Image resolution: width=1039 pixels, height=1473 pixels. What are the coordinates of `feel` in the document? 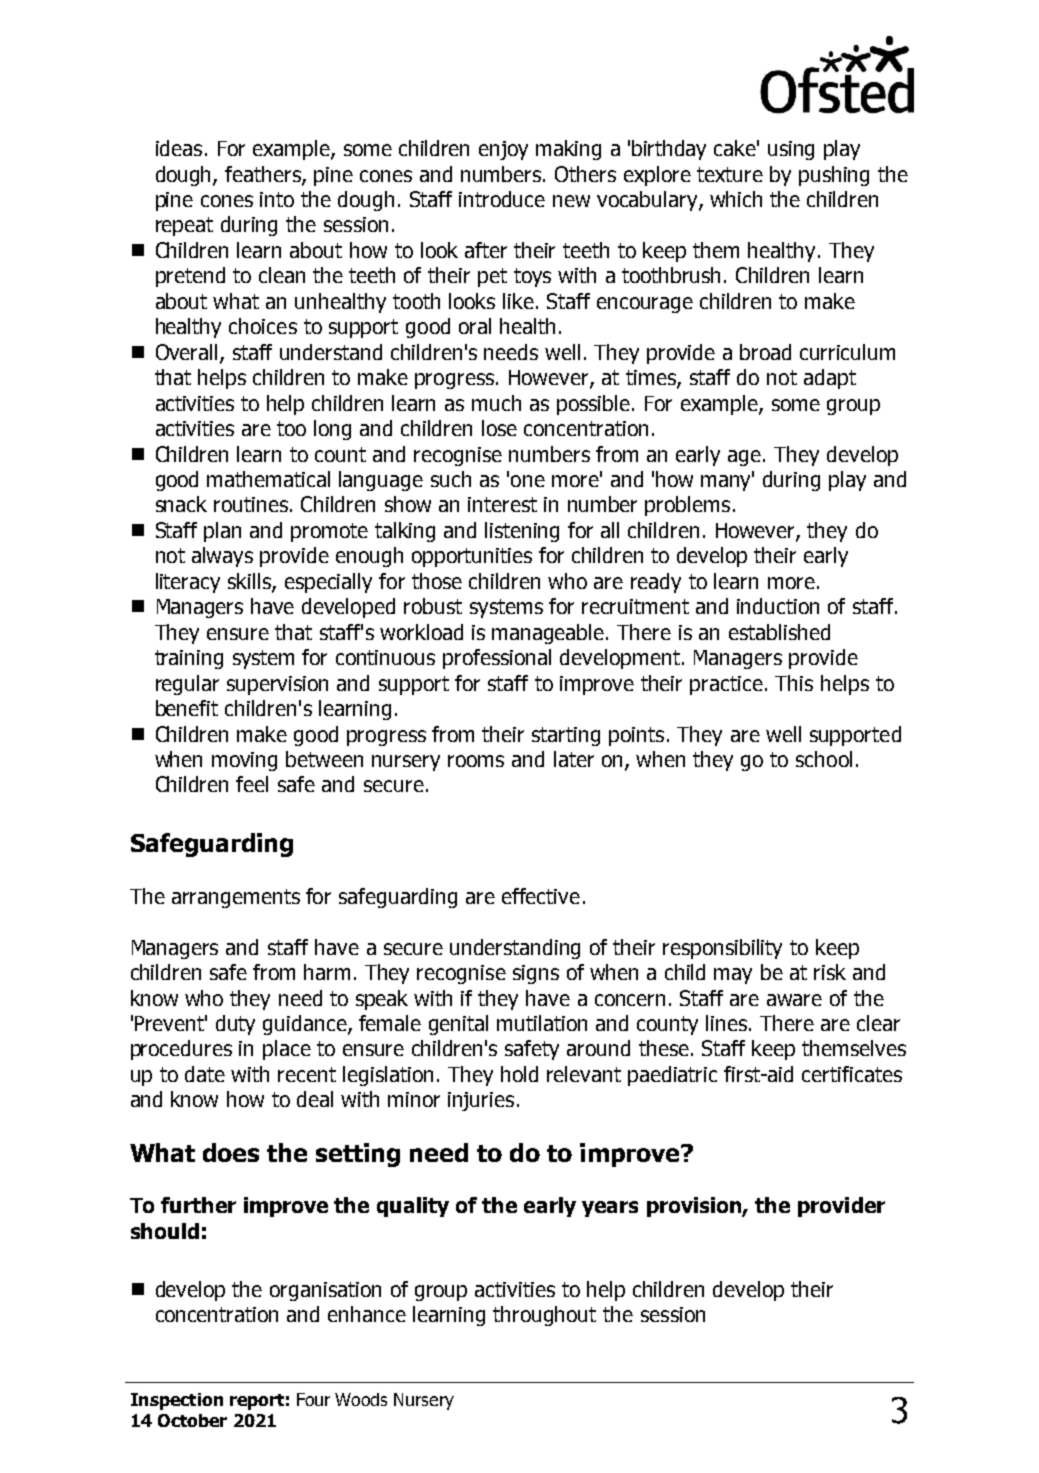 It's located at (252, 784).
